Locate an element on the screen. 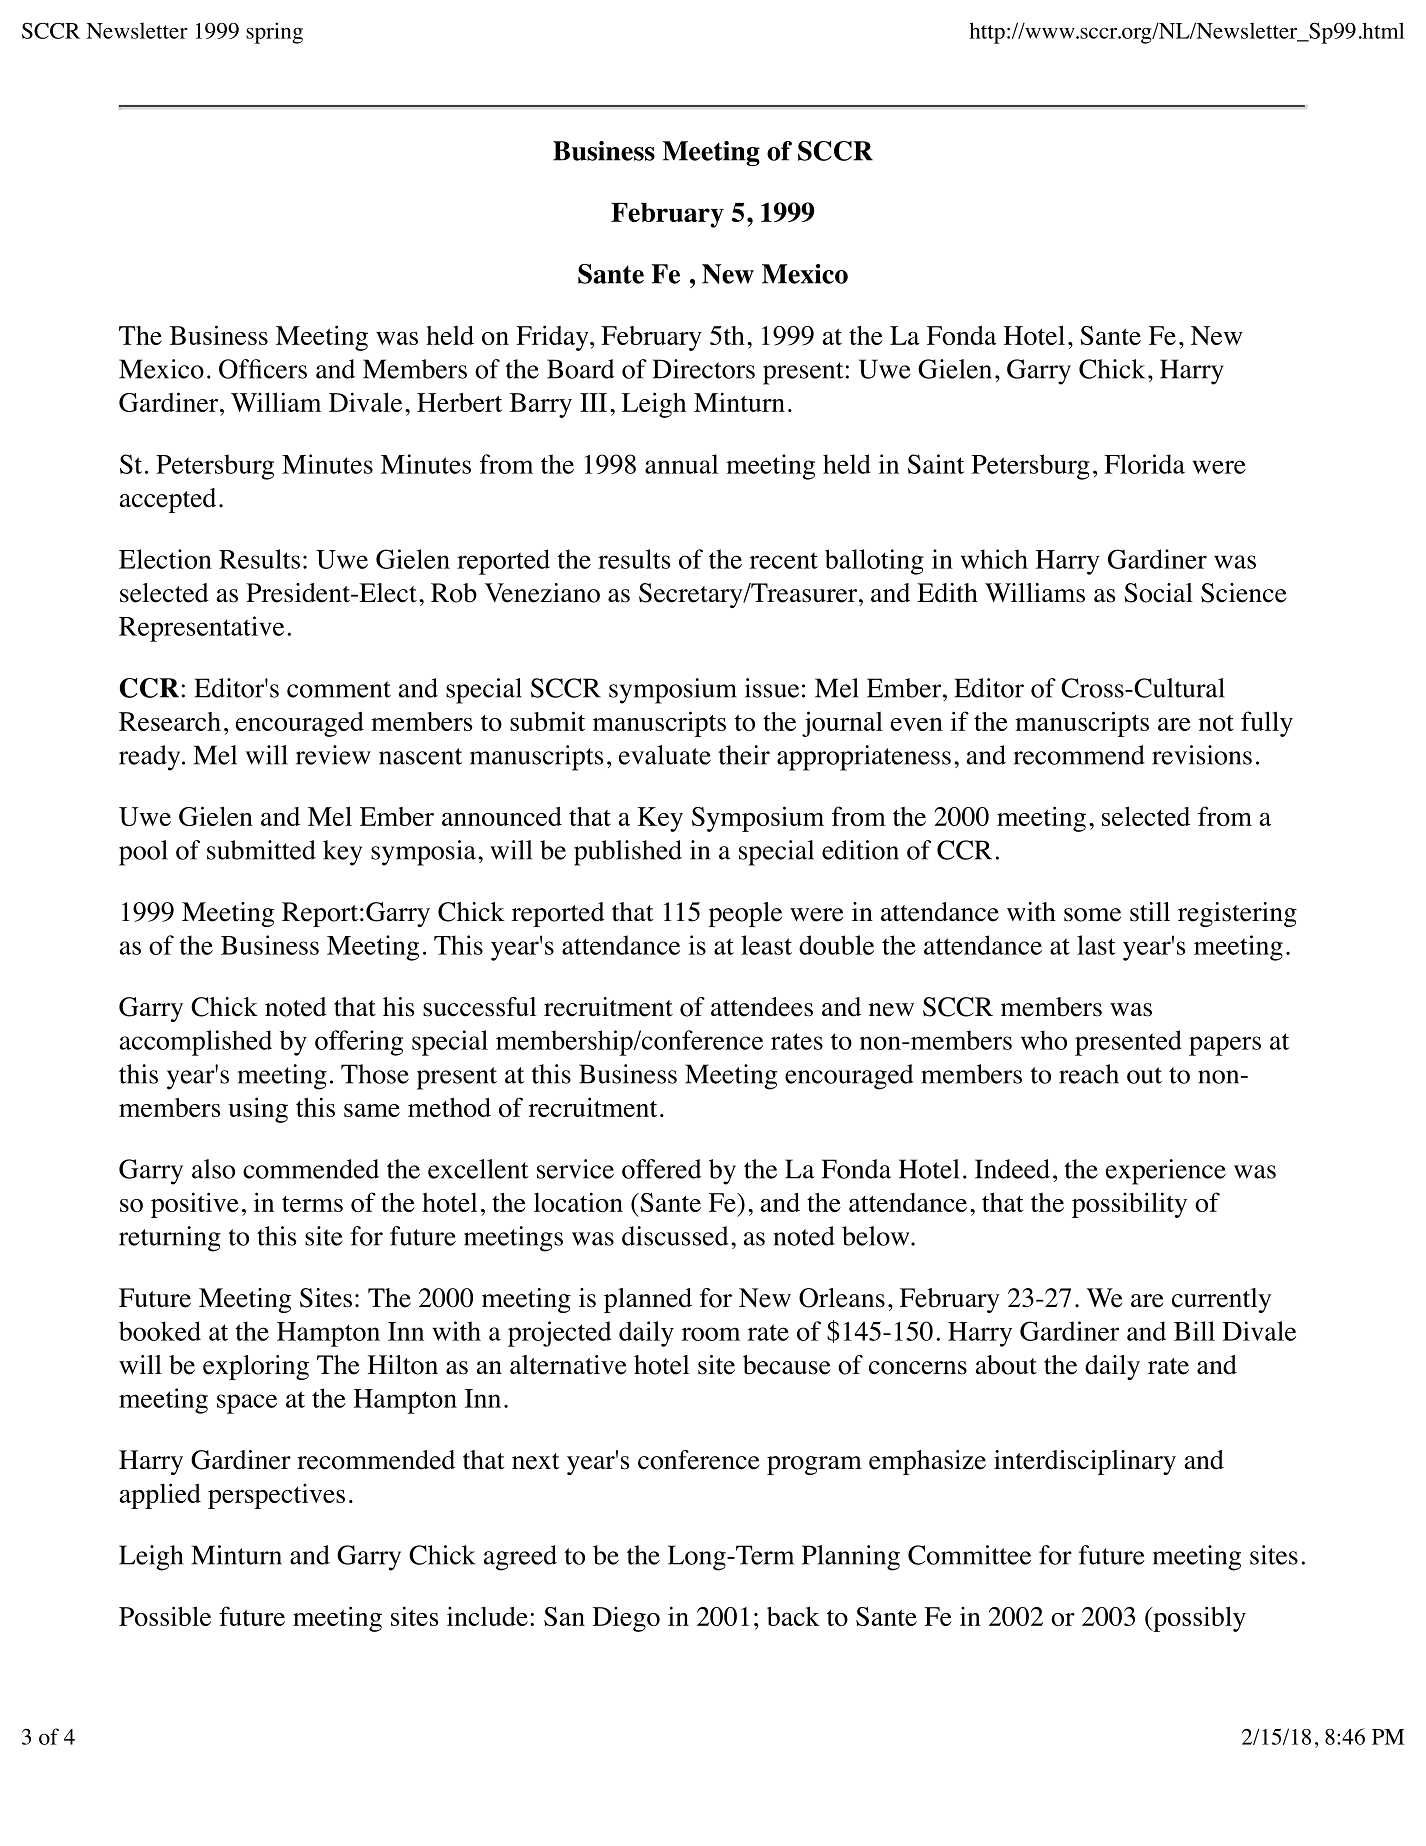 The height and width of the screenshot is (1846, 1426). Friday is located at coordinates (553, 338).
